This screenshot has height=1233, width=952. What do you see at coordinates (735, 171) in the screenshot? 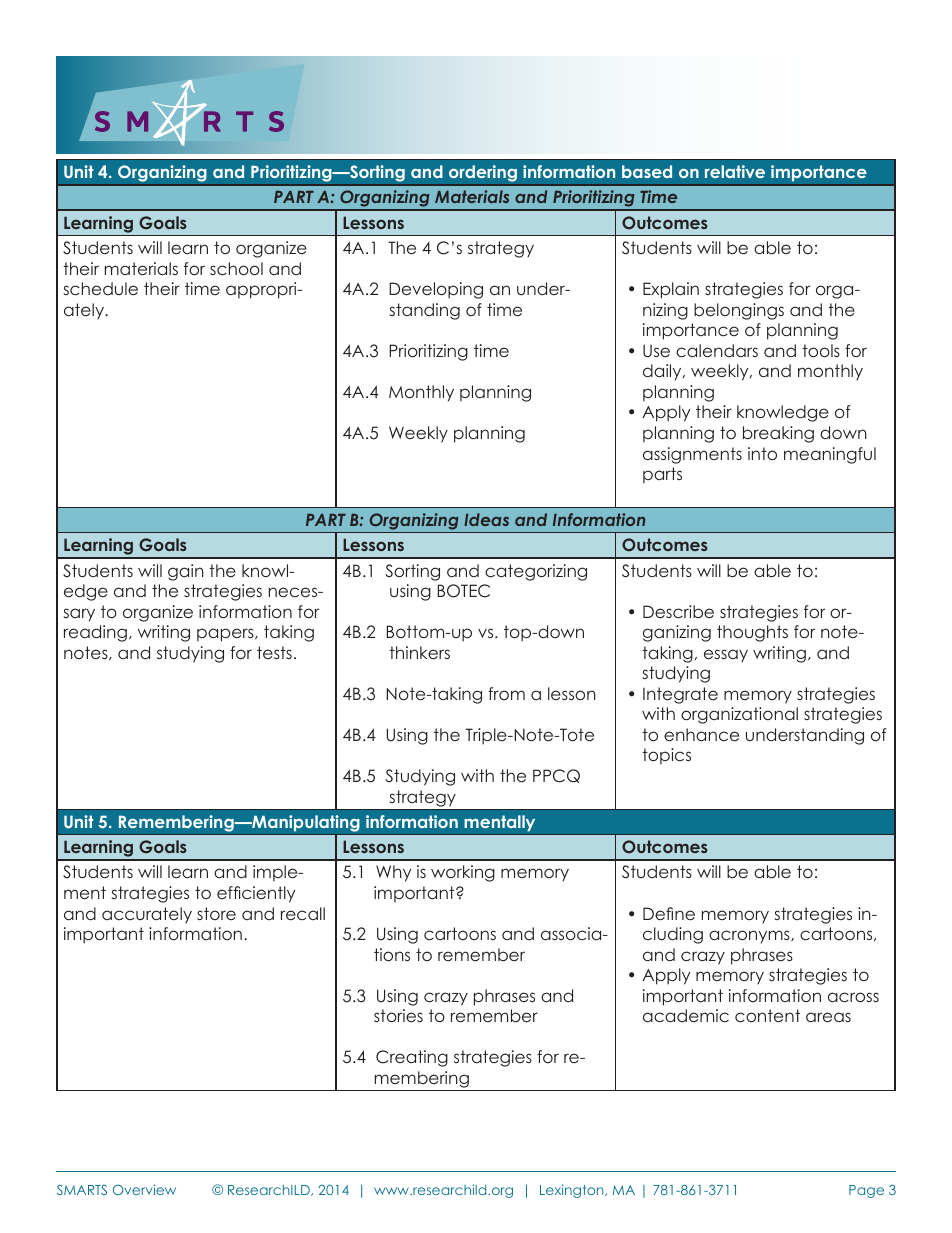
I see `relative` at bounding box center [735, 171].
